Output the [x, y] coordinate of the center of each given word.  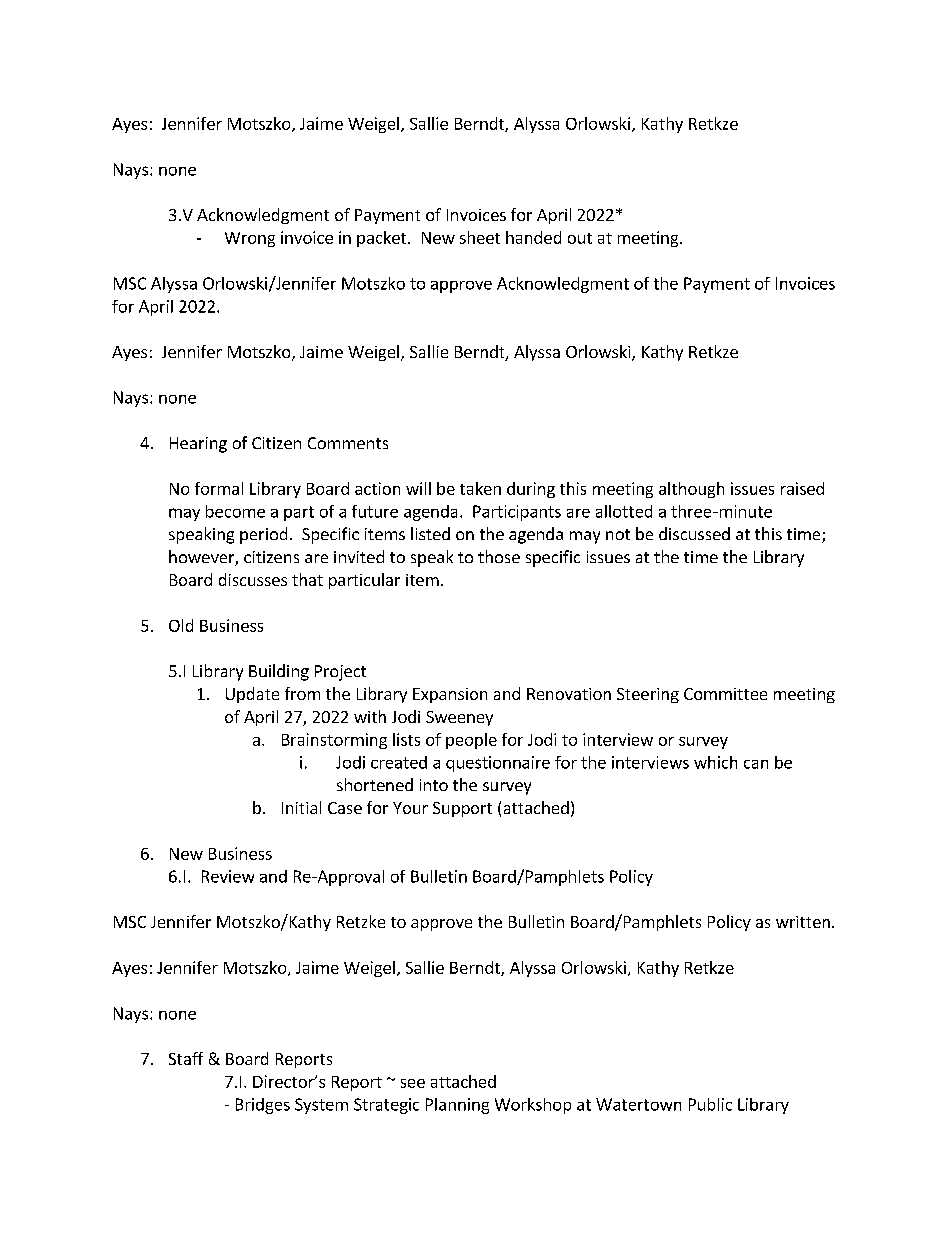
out [580, 238]
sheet [480, 237]
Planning [457, 1106]
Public [710, 1104]
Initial [301, 807]
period [263, 535]
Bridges [263, 1106]
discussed [694, 533]
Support [462, 809]
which [715, 762]
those [499, 556]
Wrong [250, 239]
